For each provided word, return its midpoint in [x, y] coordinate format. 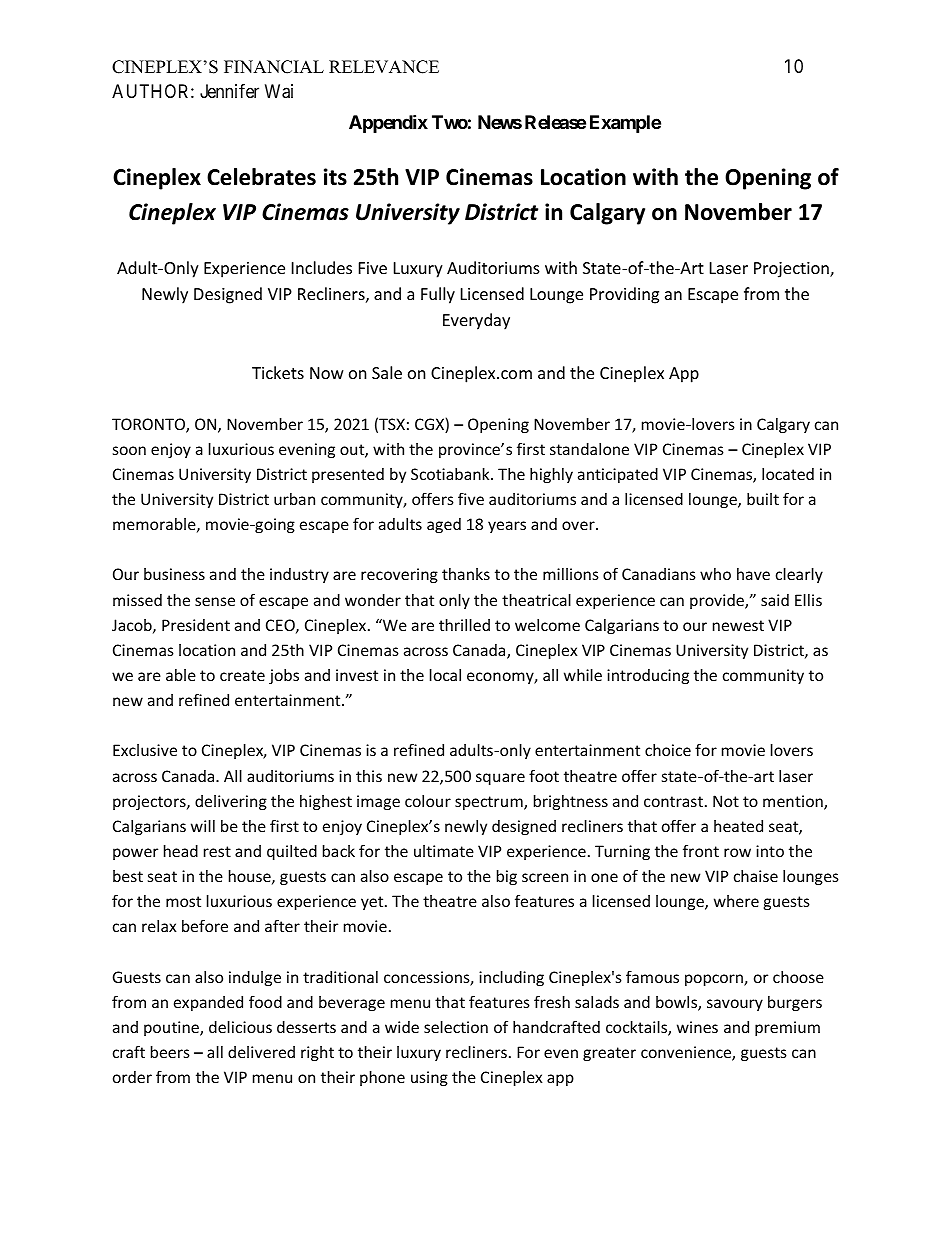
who [715, 574]
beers [170, 1052]
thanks [466, 574]
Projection [792, 270]
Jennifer [229, 91]
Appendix [388, 123]
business [174, 574]
